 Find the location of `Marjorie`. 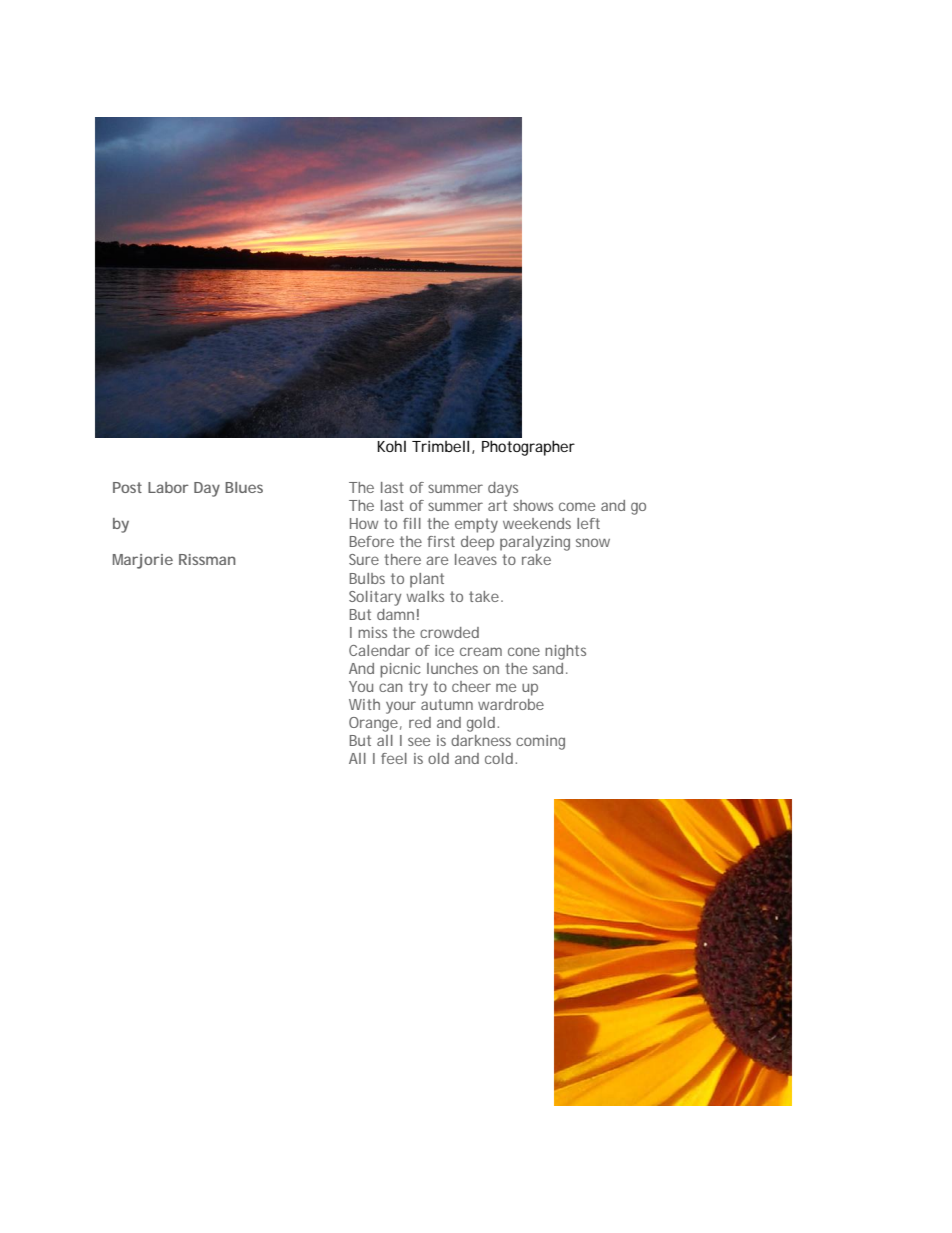

Marjorie is located at coordinates (143, 561).
